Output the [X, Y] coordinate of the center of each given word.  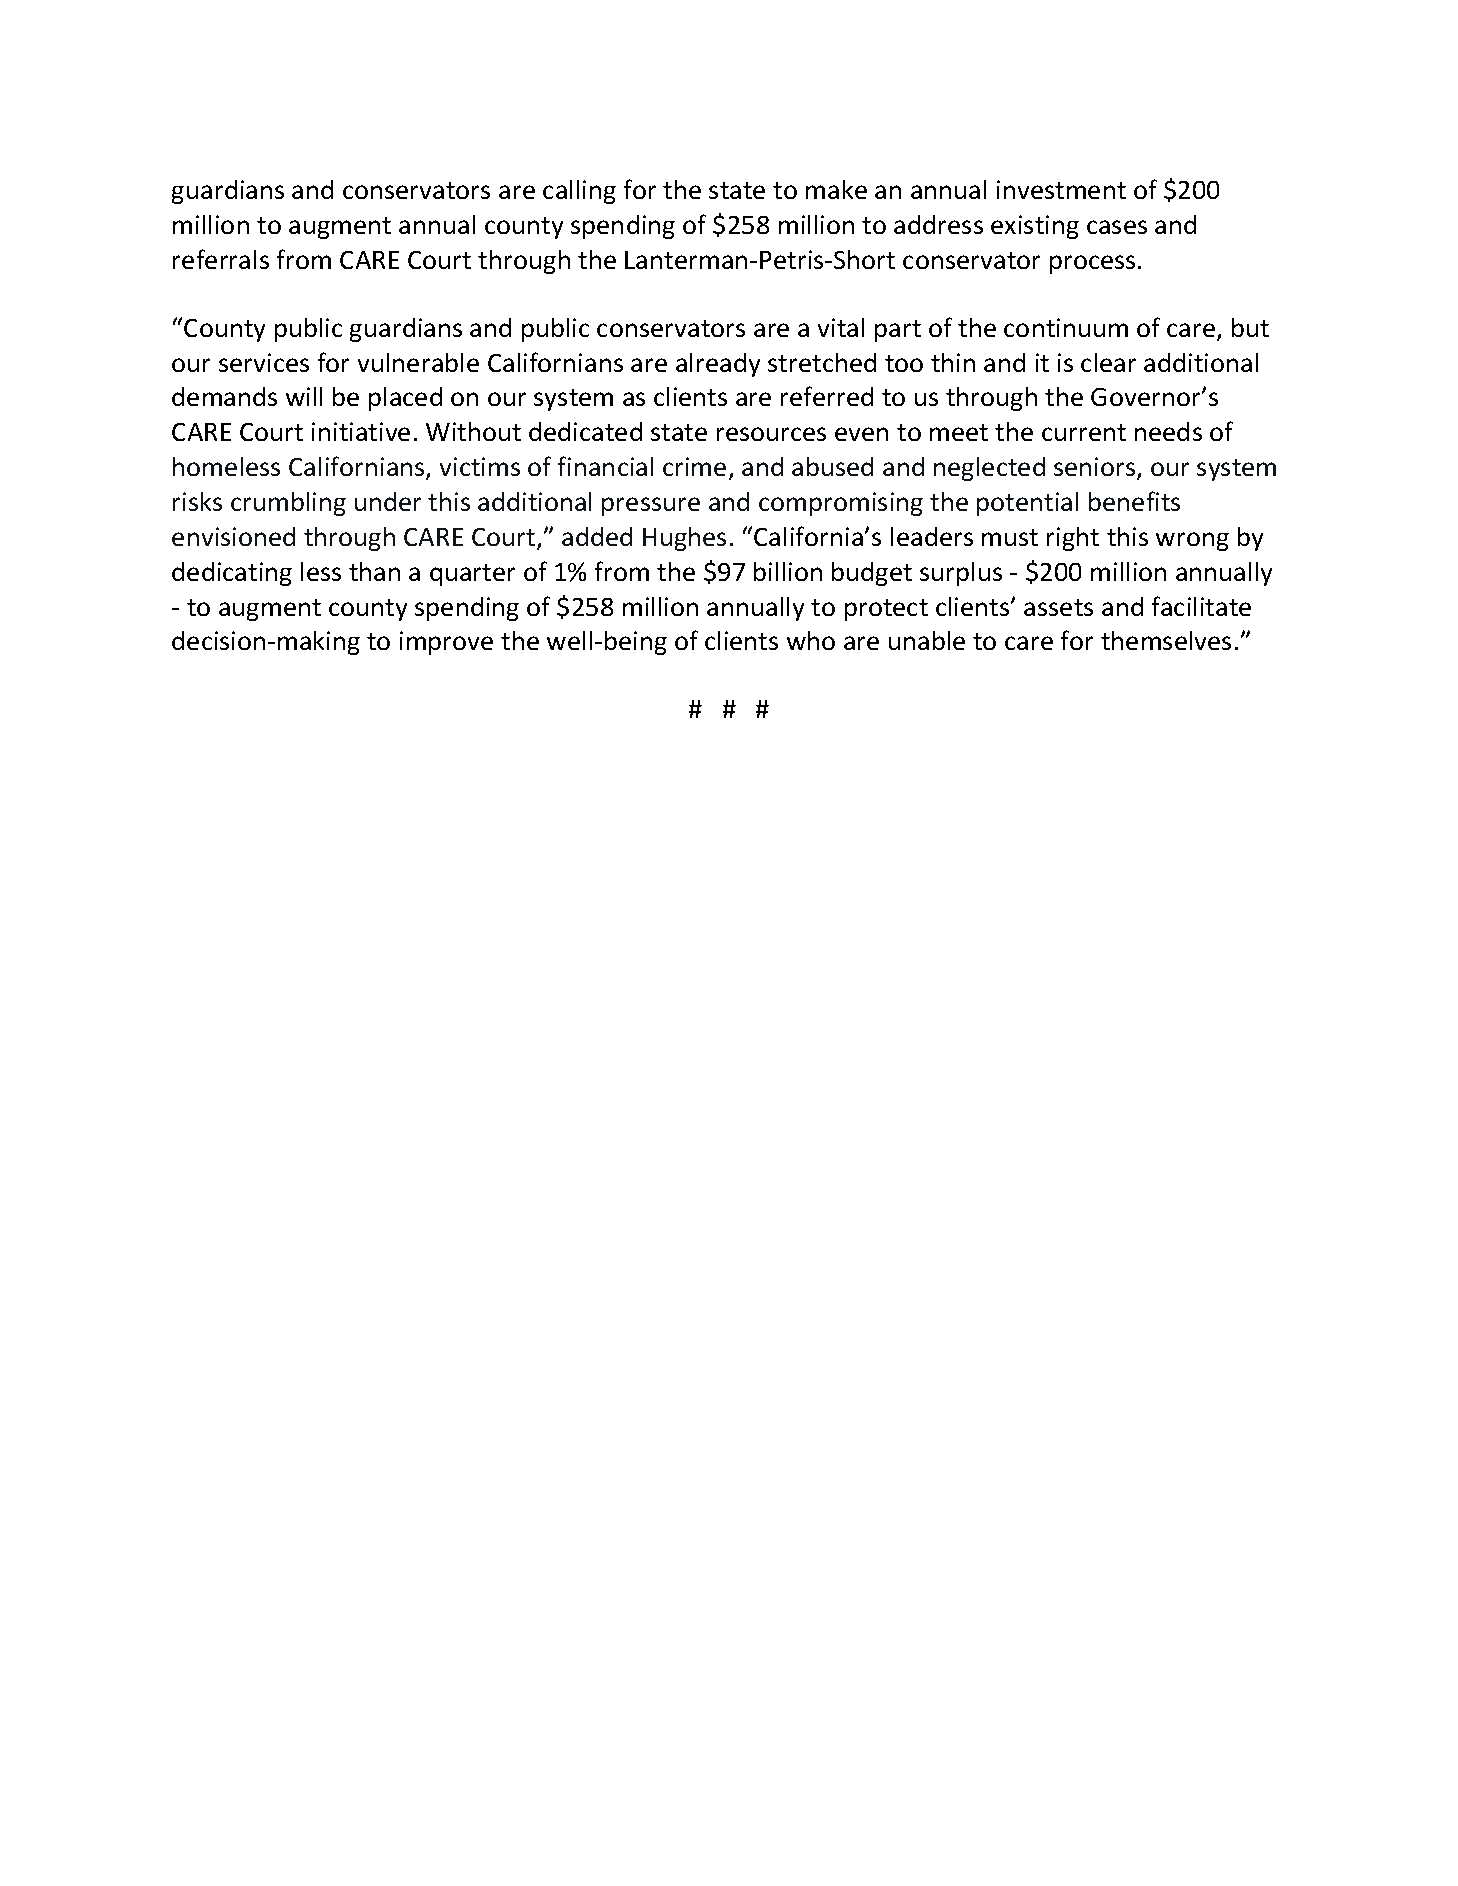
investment [1061, 189]
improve [446, 643]
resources [771, 434]
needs [1168, 431]
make [836, 189]
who [811, 640]
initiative [361, 431]
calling [579, 192]
